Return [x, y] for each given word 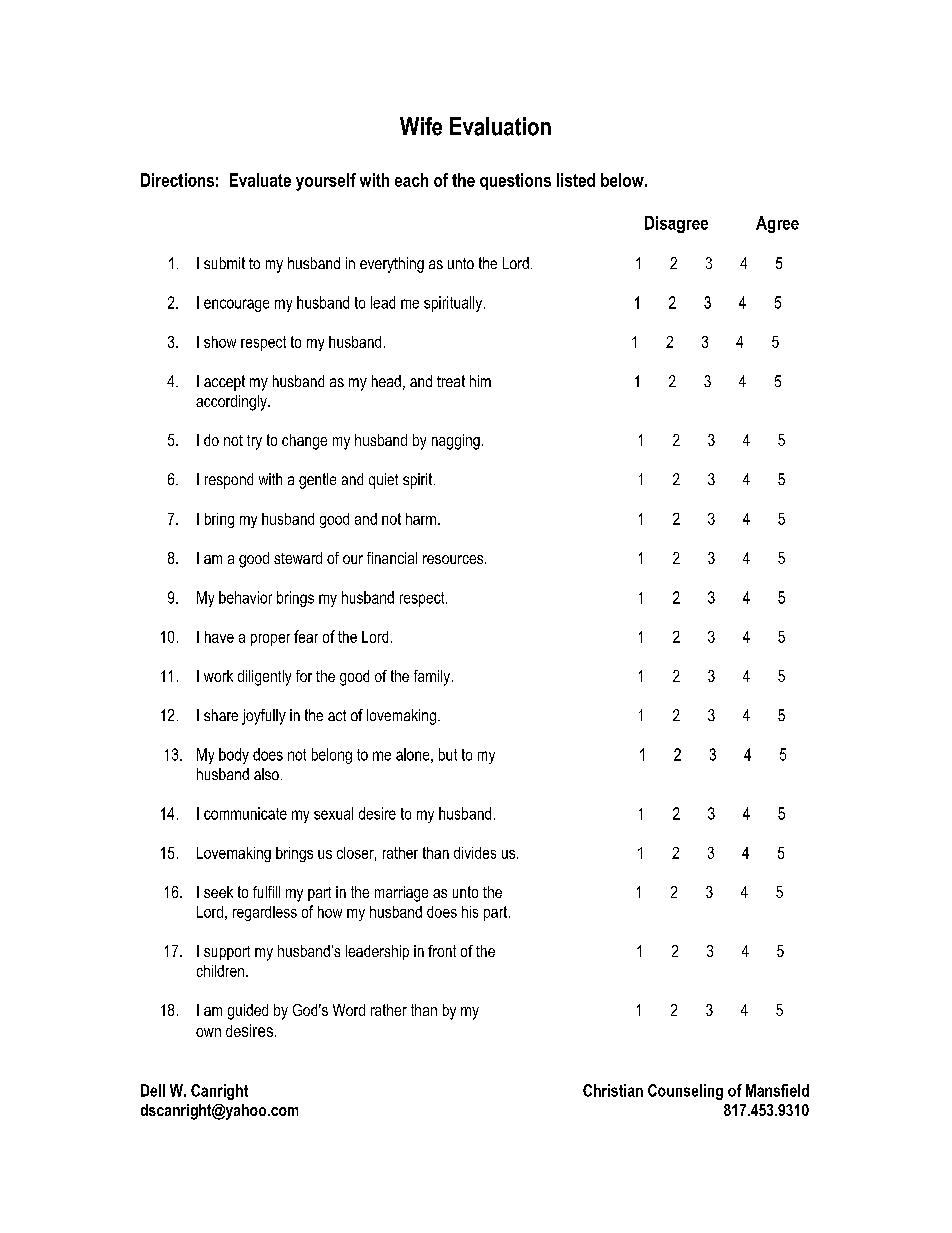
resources [454, 559]
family [432, 678]
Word [349, 1010]
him [480, 381]
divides [475, 853]
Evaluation [500, 126]
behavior [245, 597]
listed [576, 180]
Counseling [685, 1092]
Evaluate [260, 180]
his [470, 912]
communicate [245, 813]
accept [224, 383]
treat [451, 381]
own [208, 1032]
